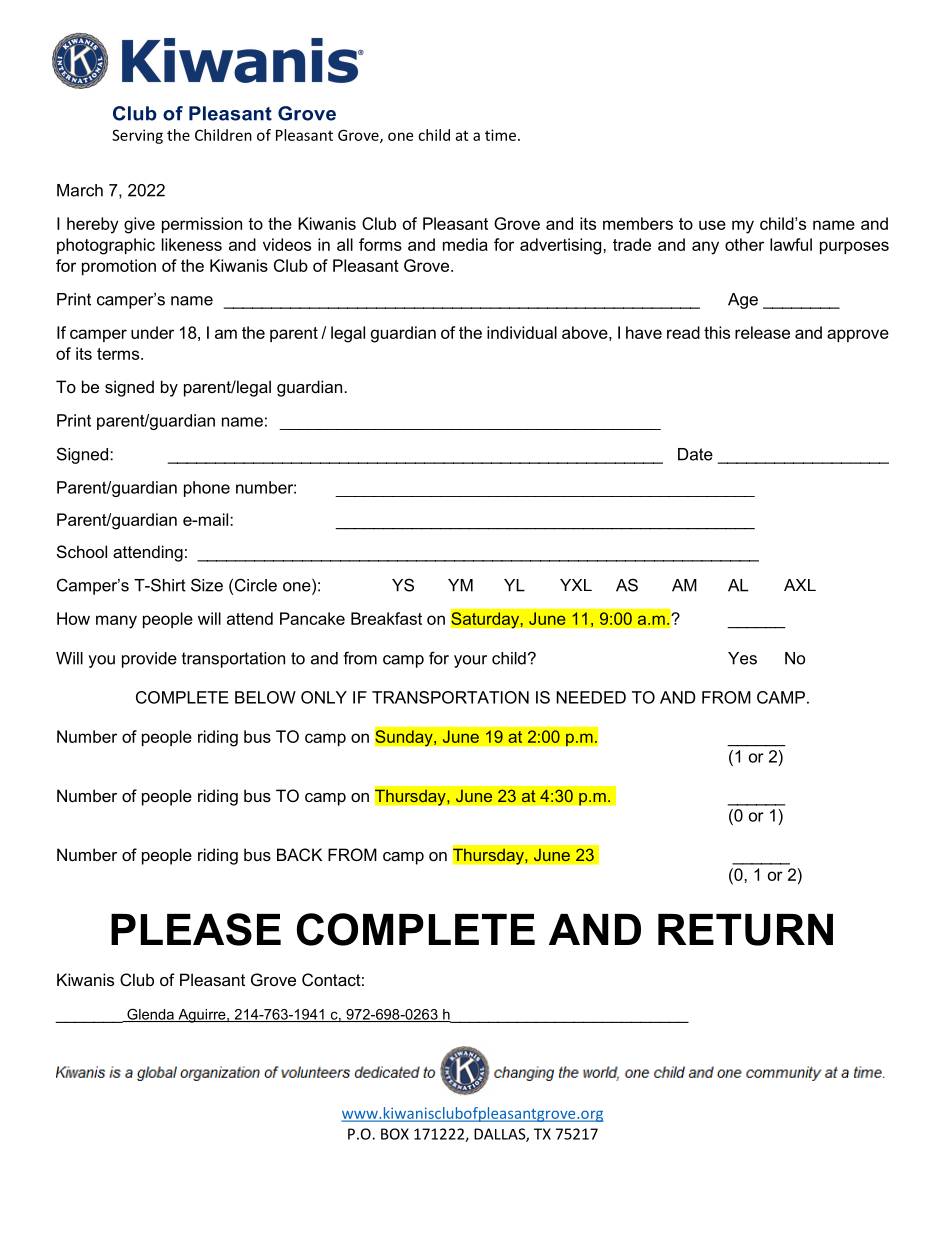 The width and height of the screenshot is (952, 1233). Describe the element at coordinates (742, 658) in the screenshot. I see `Yes` at that location.
